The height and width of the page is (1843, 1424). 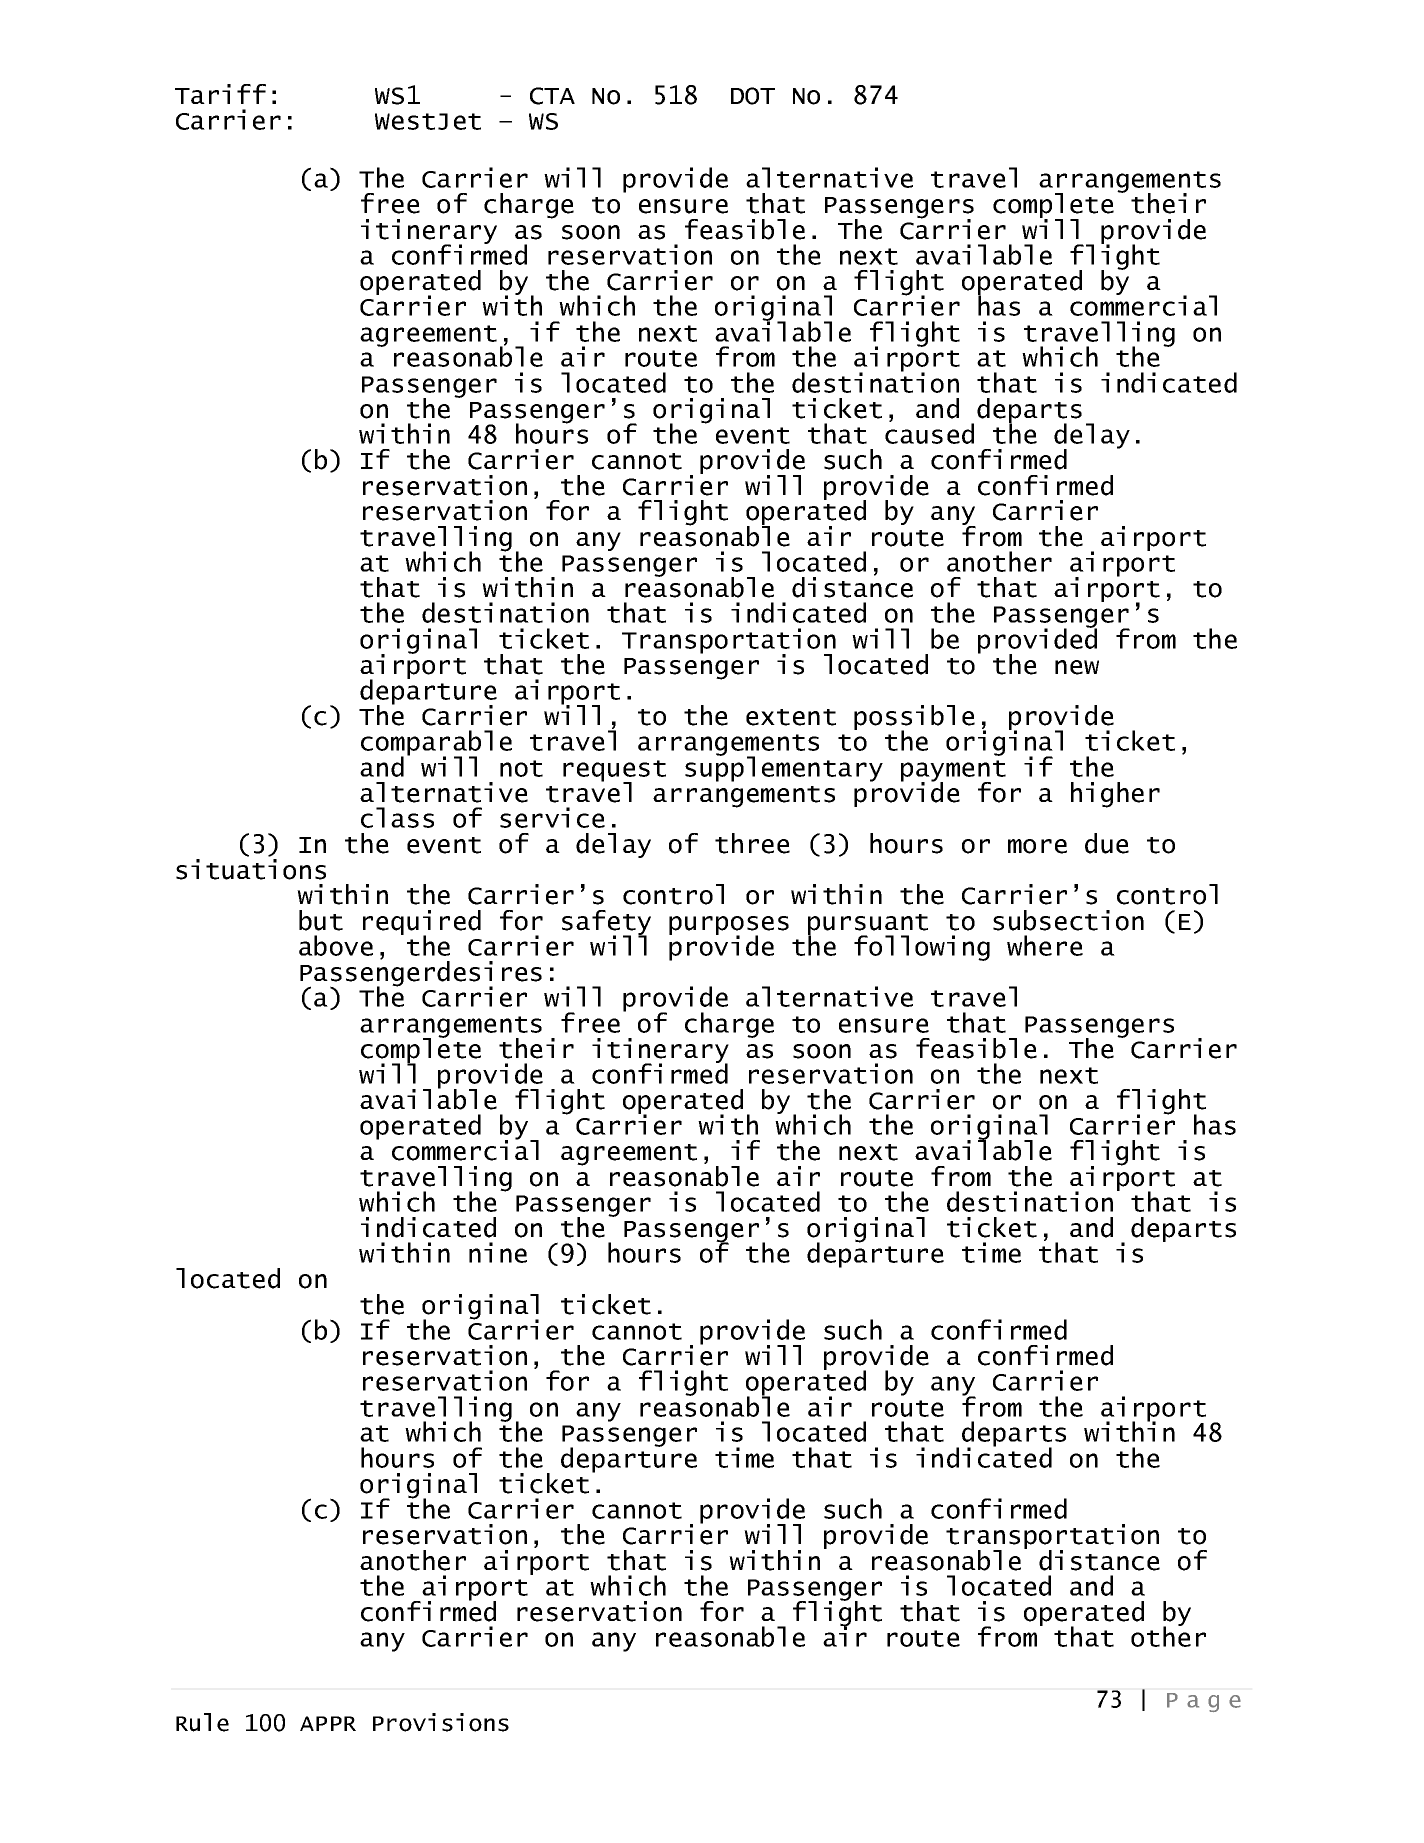 I want to click on comparable, so click(x=436, y=744).
